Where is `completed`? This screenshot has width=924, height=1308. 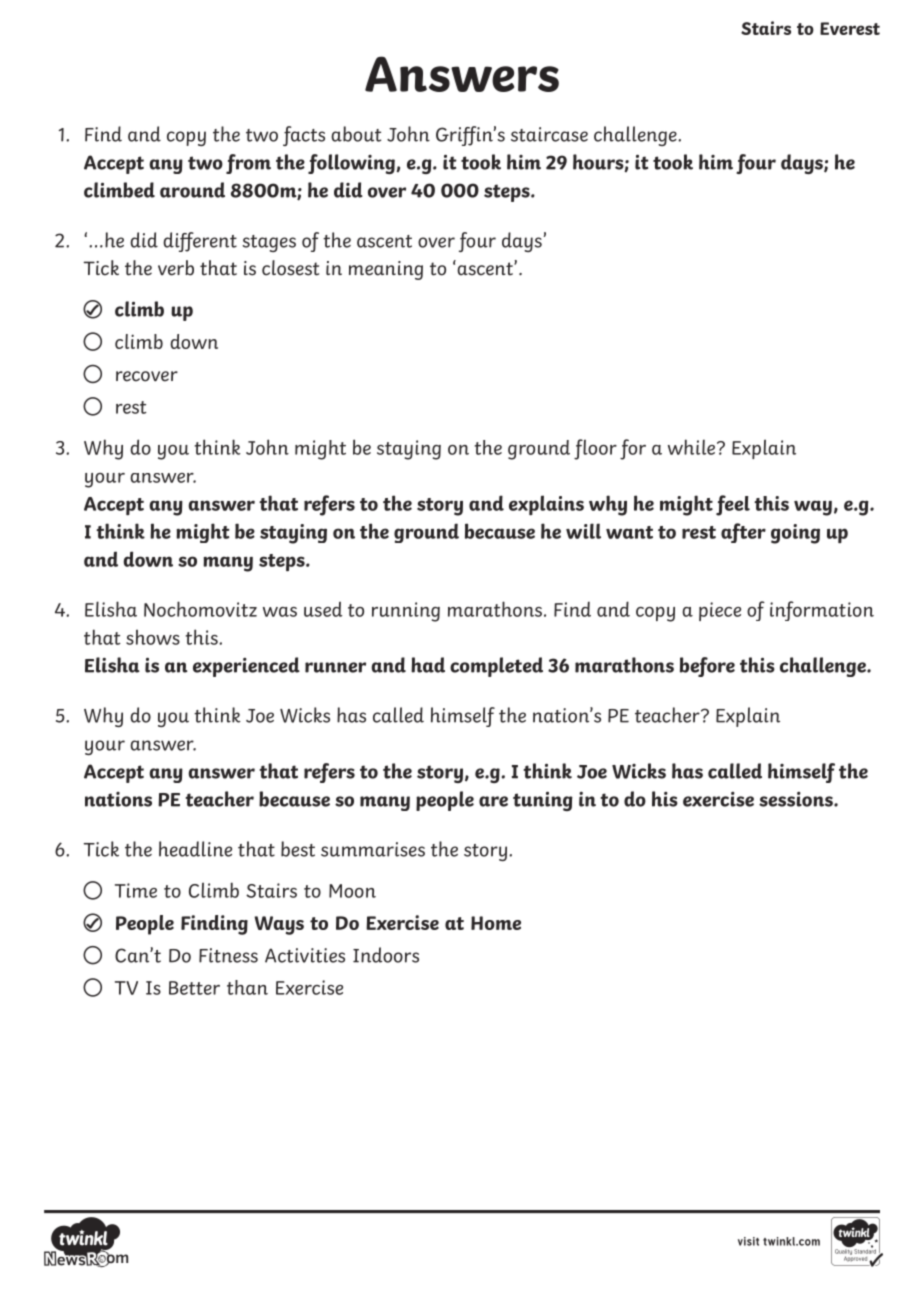 completed is located at coordinates (496, 667).
